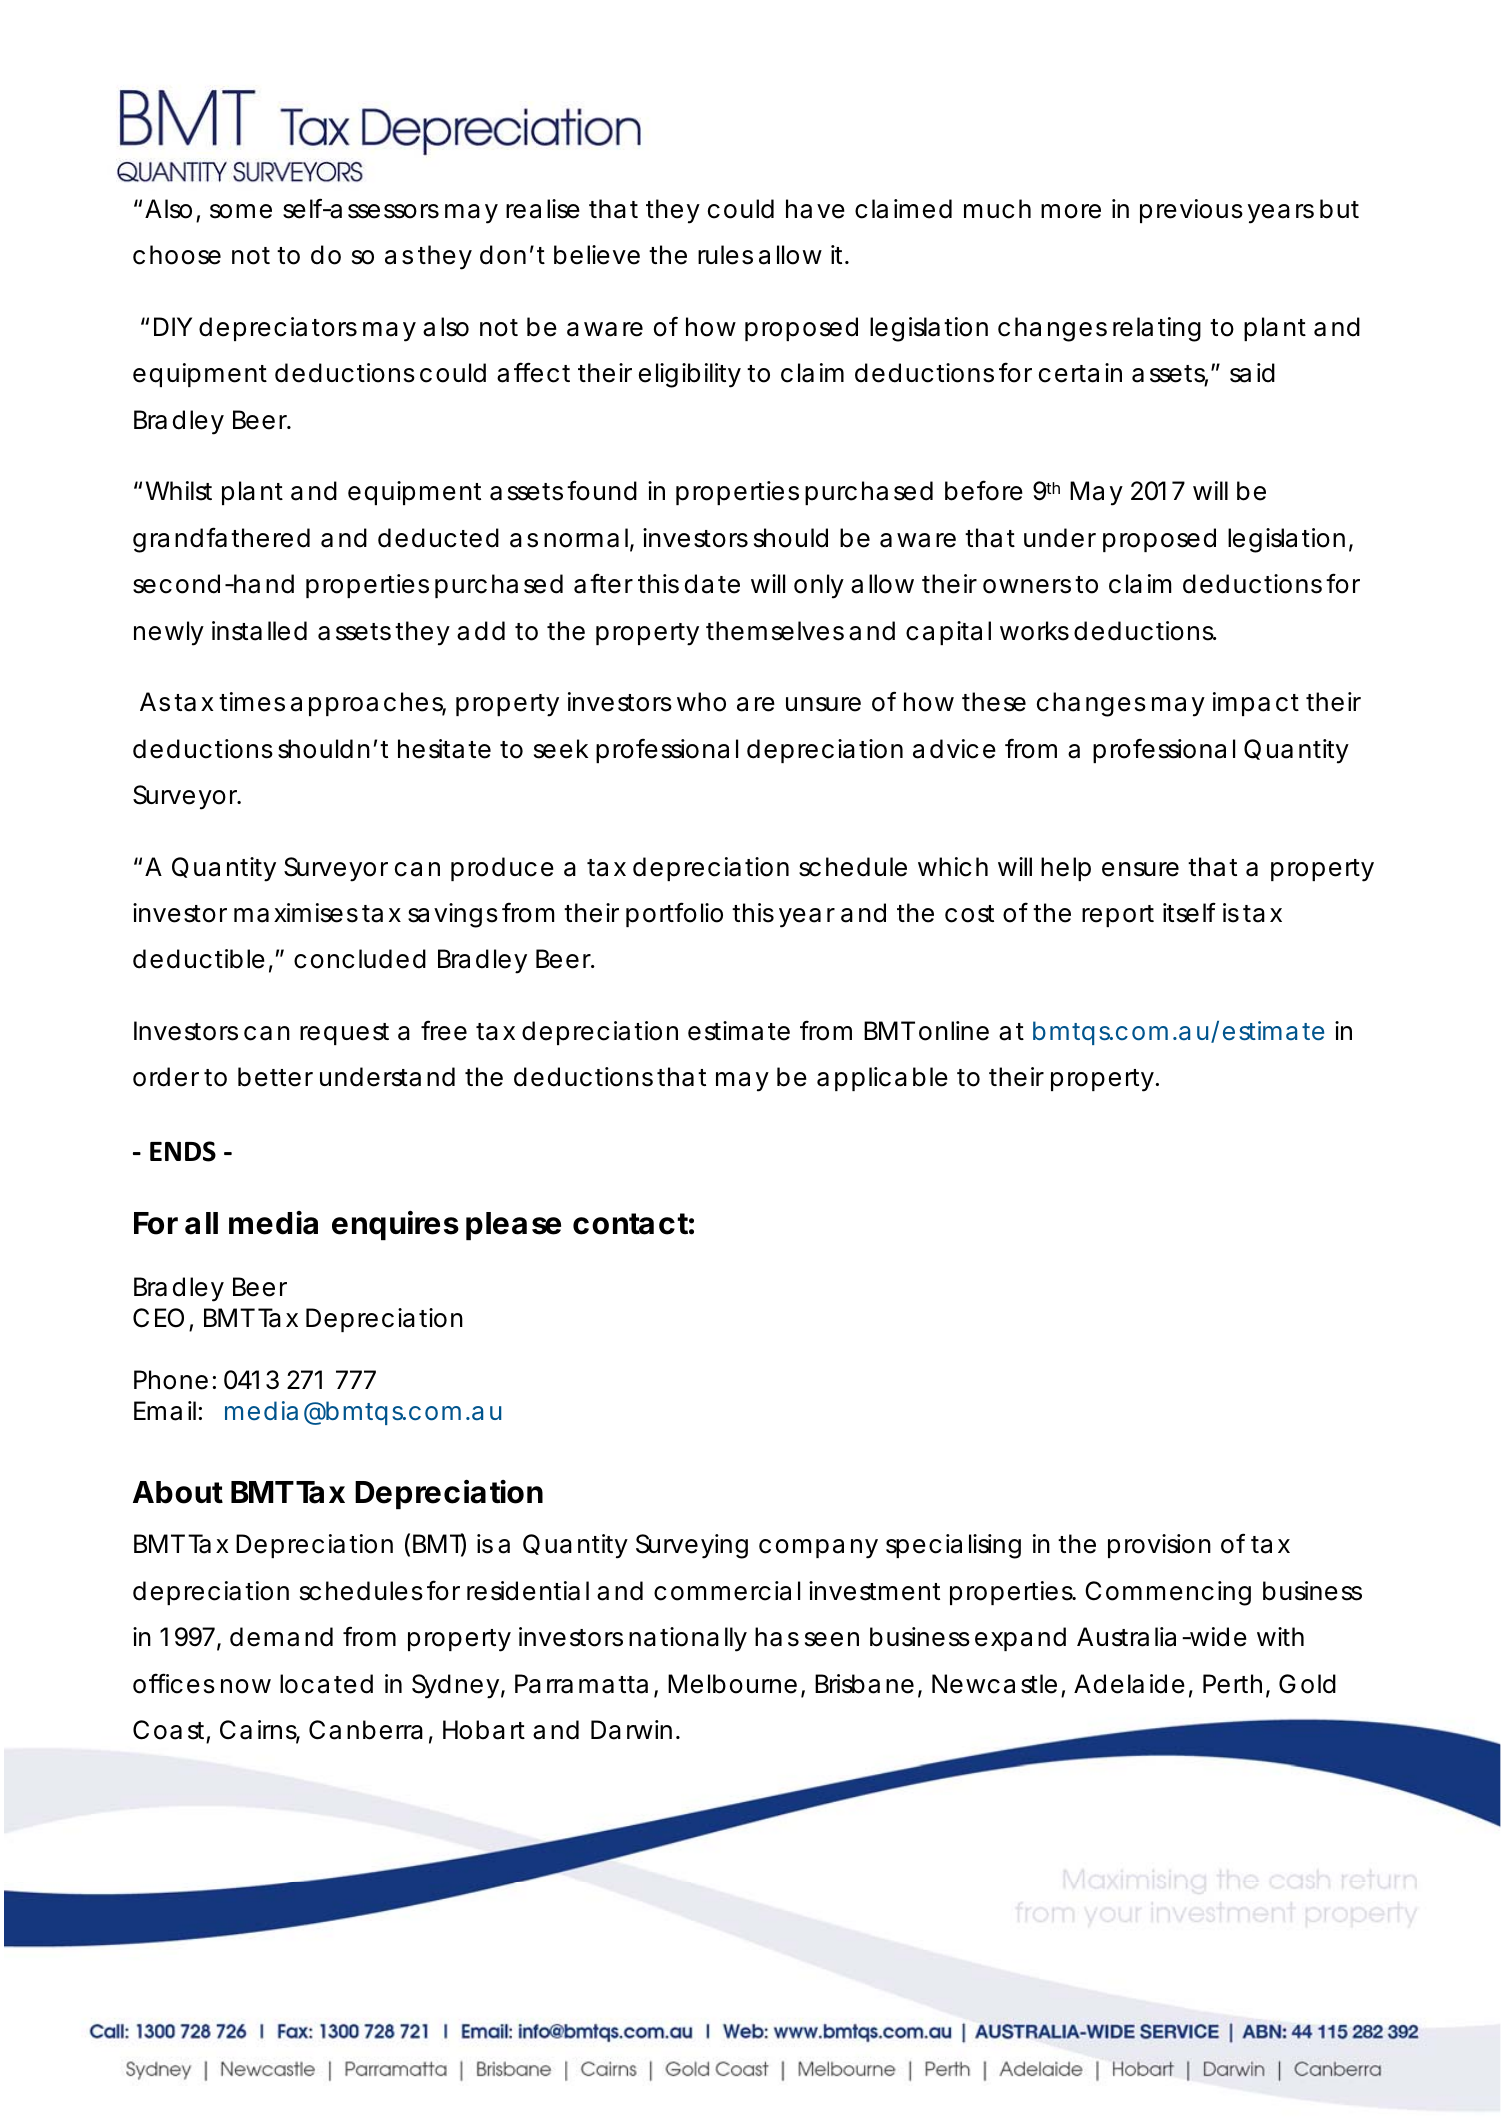 The height and width of the image is (2124, 1501). What do you see at coordinates (1027, 586) in the image?
I see `owners` at bounding box center [1027, 586].
